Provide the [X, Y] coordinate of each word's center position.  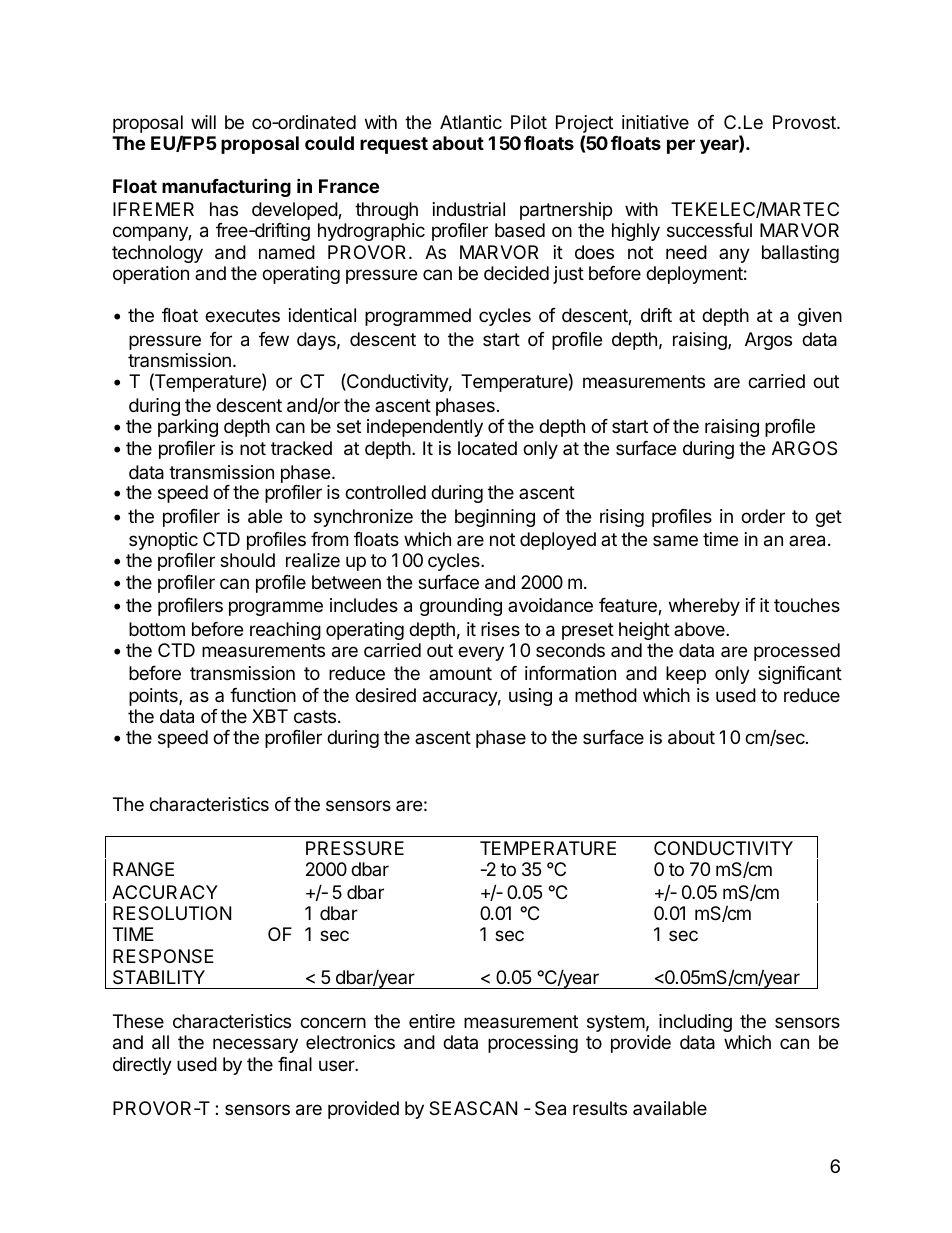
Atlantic [471, 122]
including [695, 1023]
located [487, 448]
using [530, 697]
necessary [255, 1045]
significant [800, 675]
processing [533, 1044]
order [763, 516]
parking [188, 428]
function [263, 695]
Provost [805, 122]
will [203, 122]
